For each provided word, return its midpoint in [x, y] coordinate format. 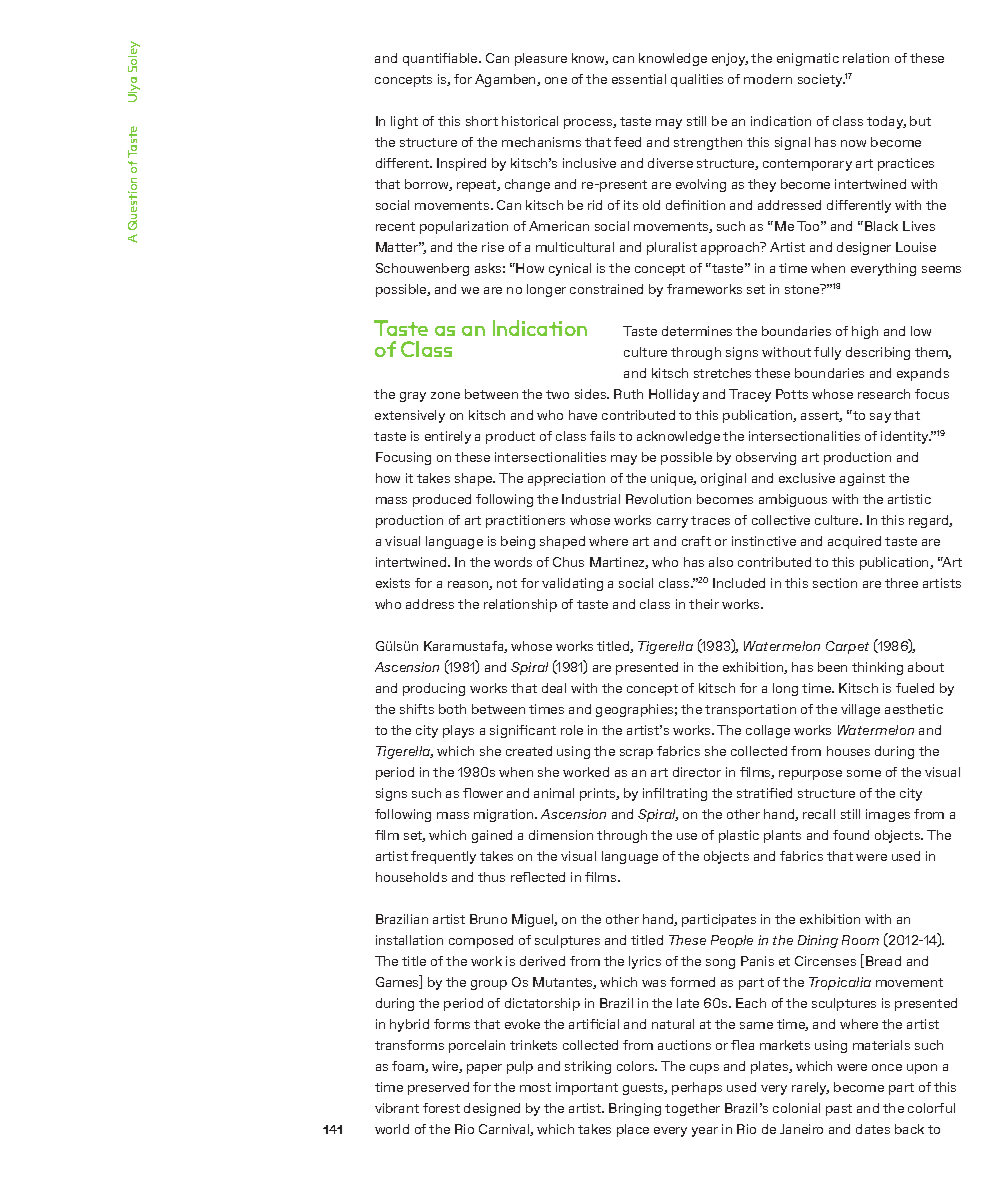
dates [873, 1129]
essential [639, 79]
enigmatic [808, 59]
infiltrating [675, 794]
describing [878, 353]
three [901, 583]
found [851, 835]
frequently [443, 857]
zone [445, 395]
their [704, 604]
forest [441, 1108]
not [507, 583]
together [692, 1109]
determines [697, 331]
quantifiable [441, 59]
